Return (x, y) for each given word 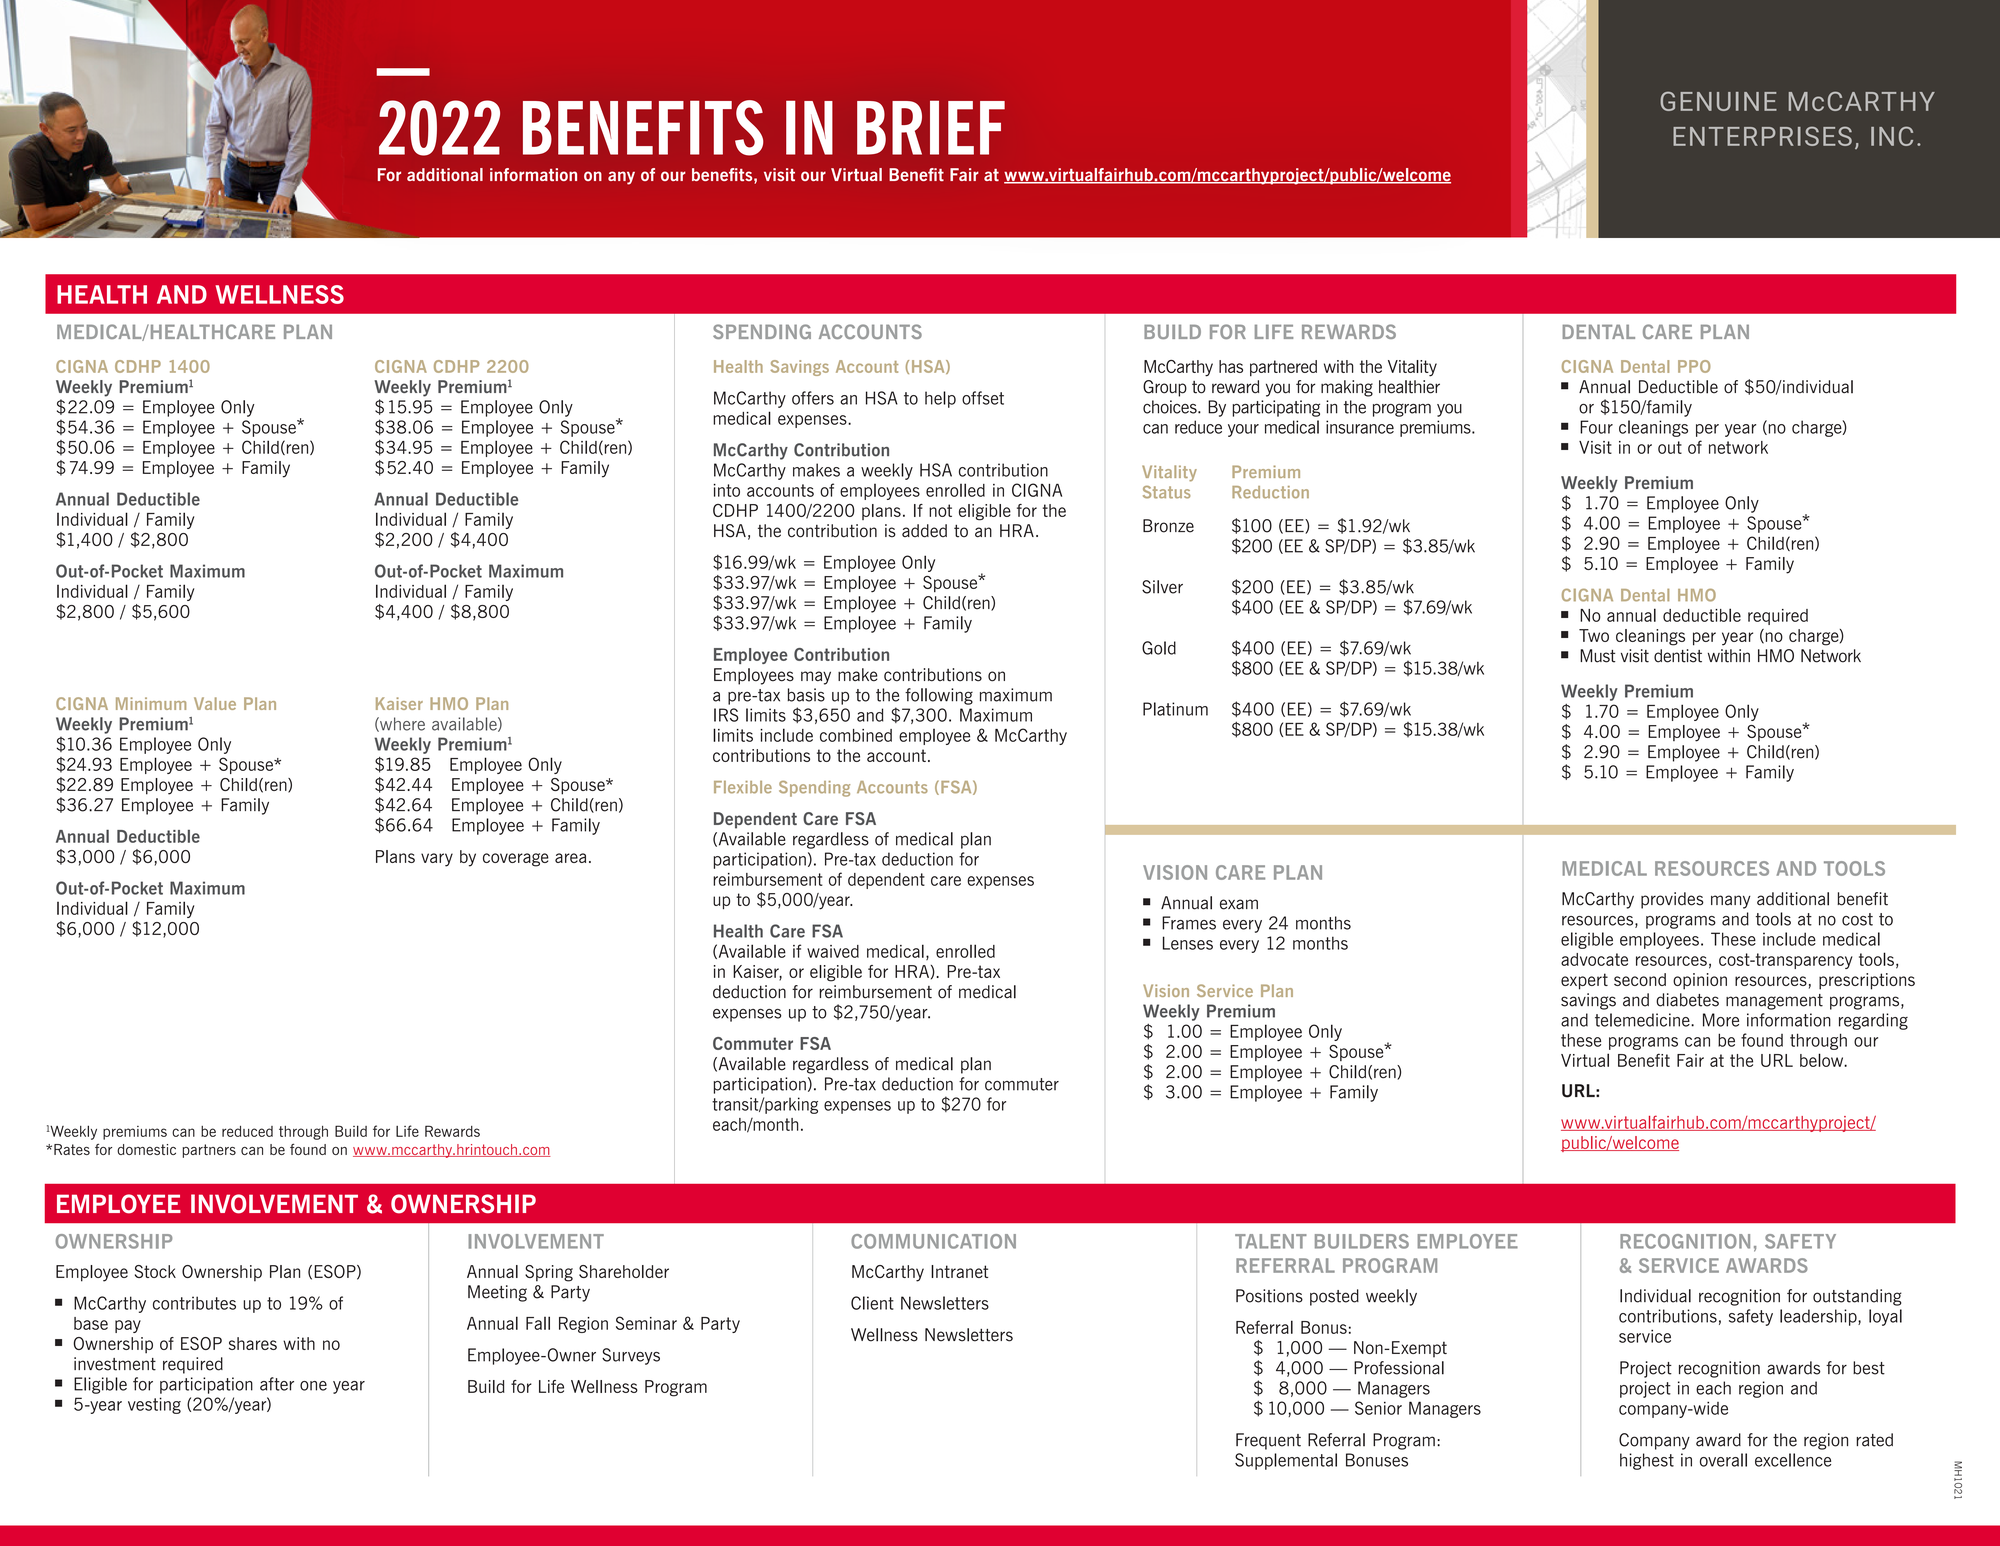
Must (1597, 656)
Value (215, 703)
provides (1672, 900)
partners (209, 1151)
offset (983, 398)
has (1231, 366)
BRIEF (931, 128)
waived (833, 951)
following (939, 696)
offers (813, 398)
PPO (1694, 366)
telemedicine (1643, 1020)
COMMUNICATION (933, 1241)
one (313, 1386)
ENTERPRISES (1762, 136)
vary (437, 860)
